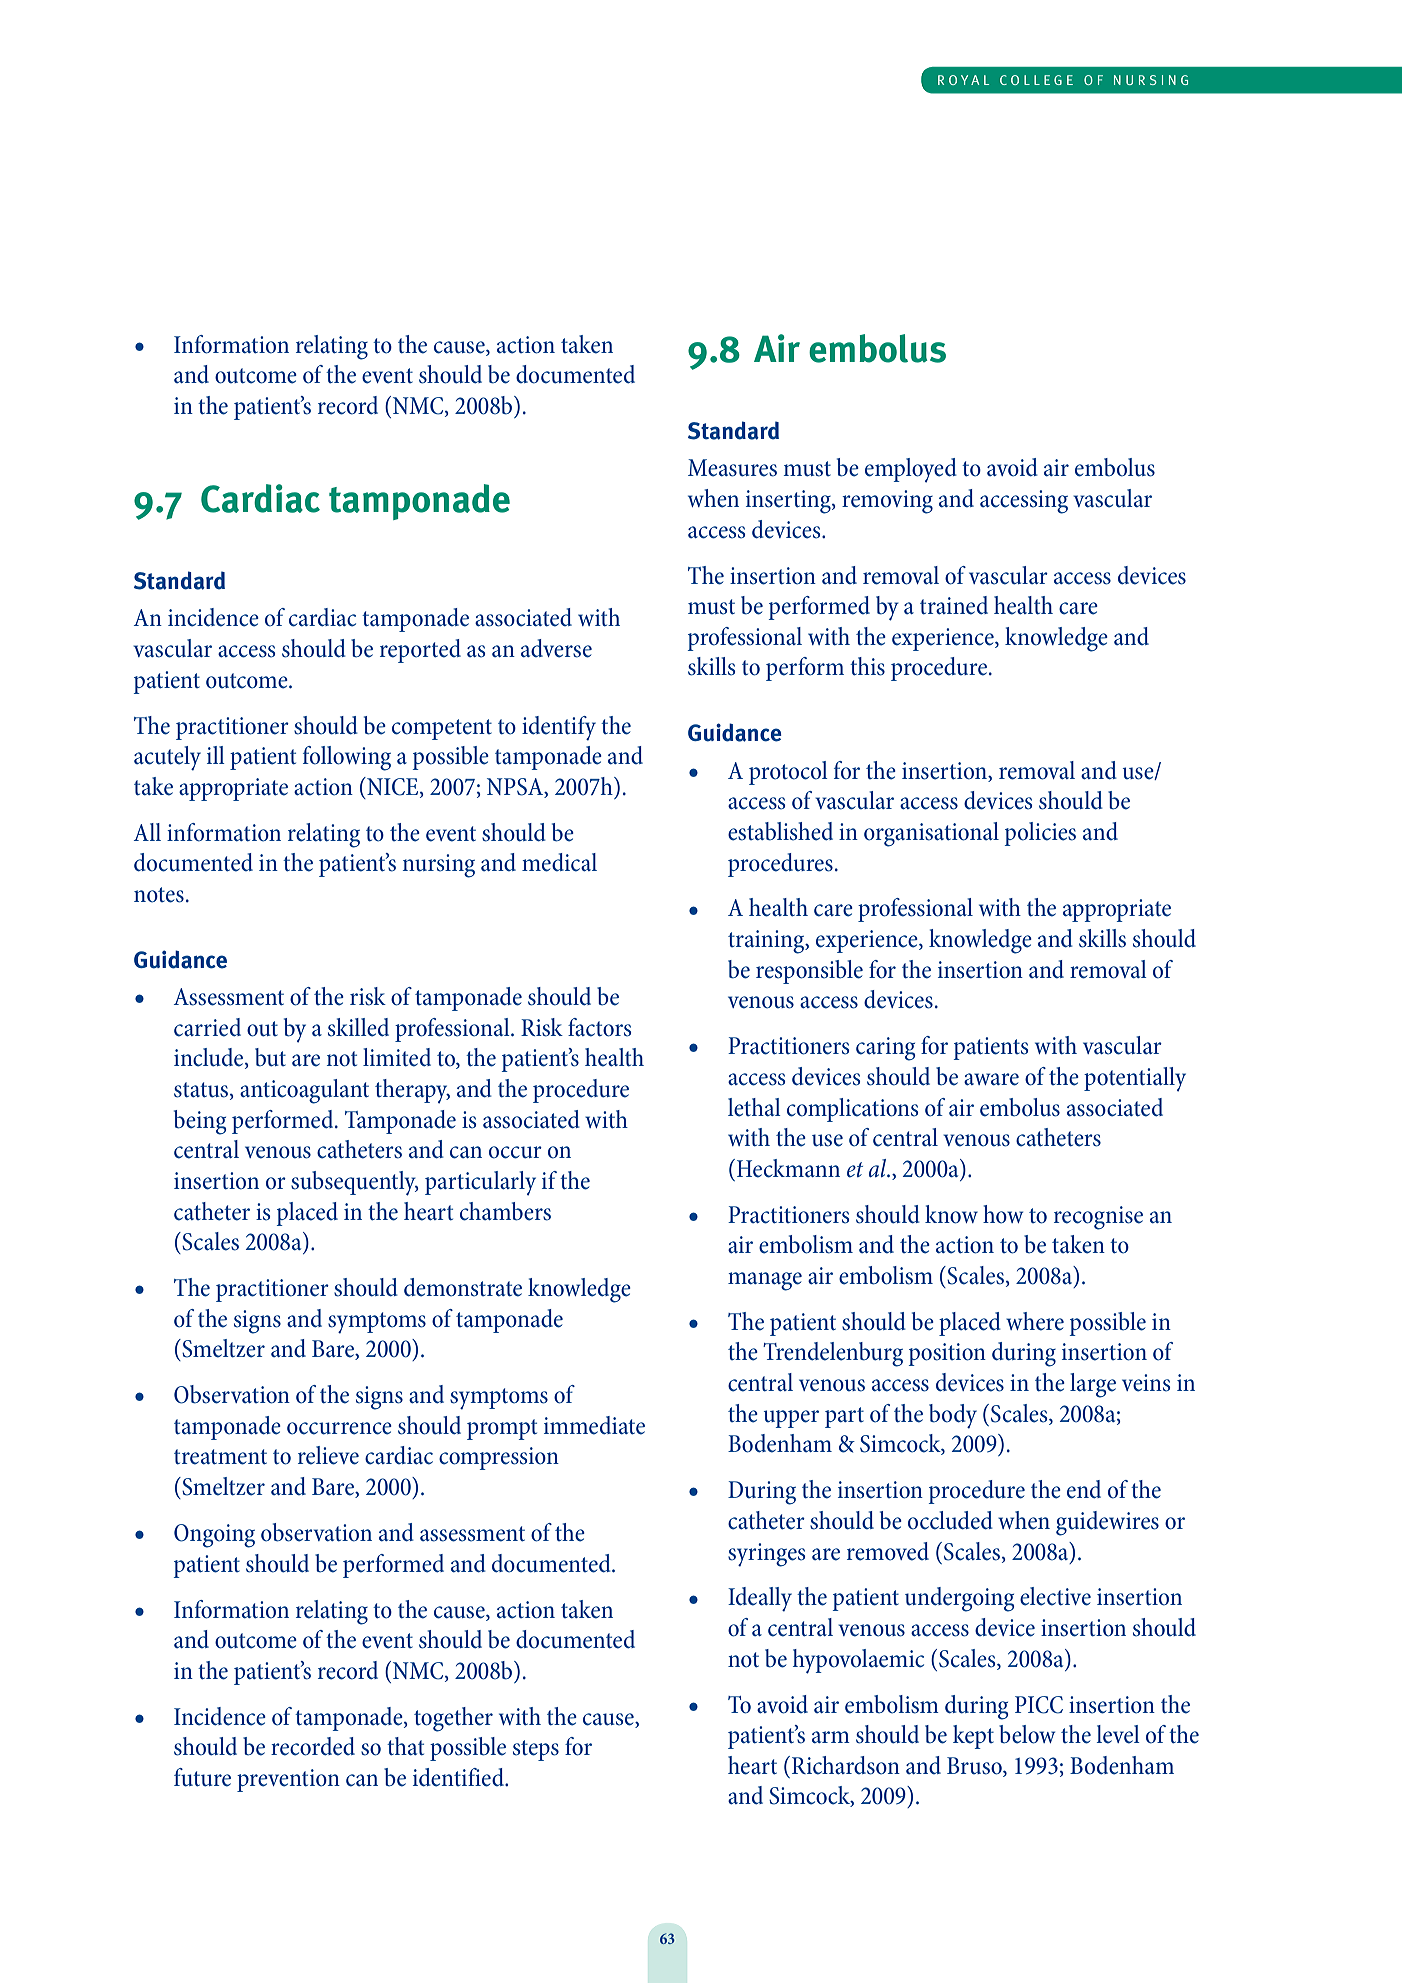 The image size is (1402, 1983). Describe the element at coordinates (1035, 1321) in the screenshot. I see `where` at that location.
